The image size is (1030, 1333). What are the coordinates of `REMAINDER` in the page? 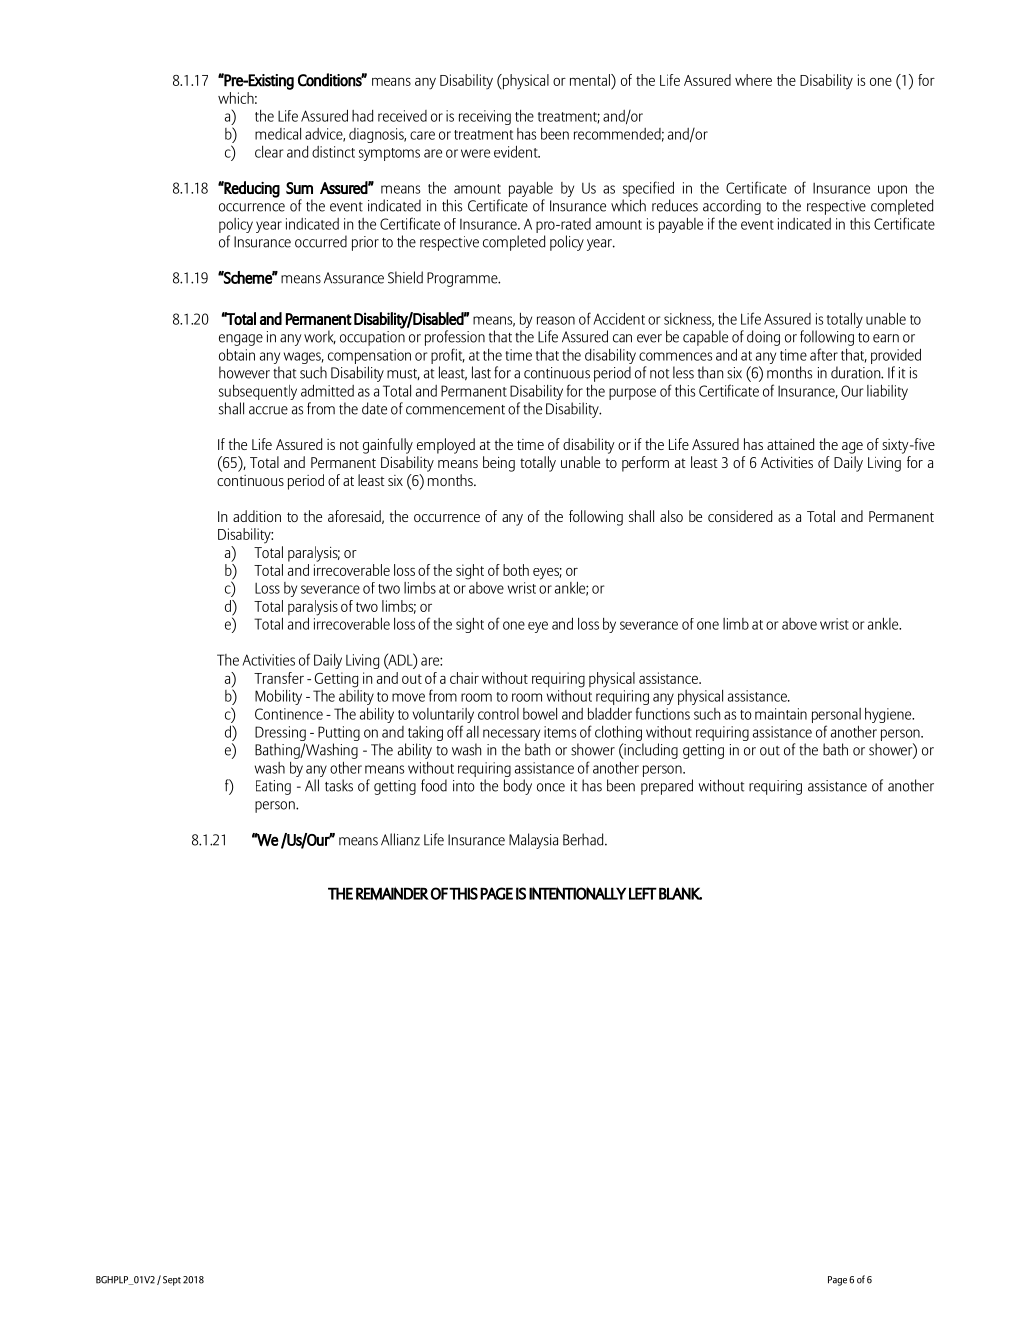 It's located at (392, 893).
